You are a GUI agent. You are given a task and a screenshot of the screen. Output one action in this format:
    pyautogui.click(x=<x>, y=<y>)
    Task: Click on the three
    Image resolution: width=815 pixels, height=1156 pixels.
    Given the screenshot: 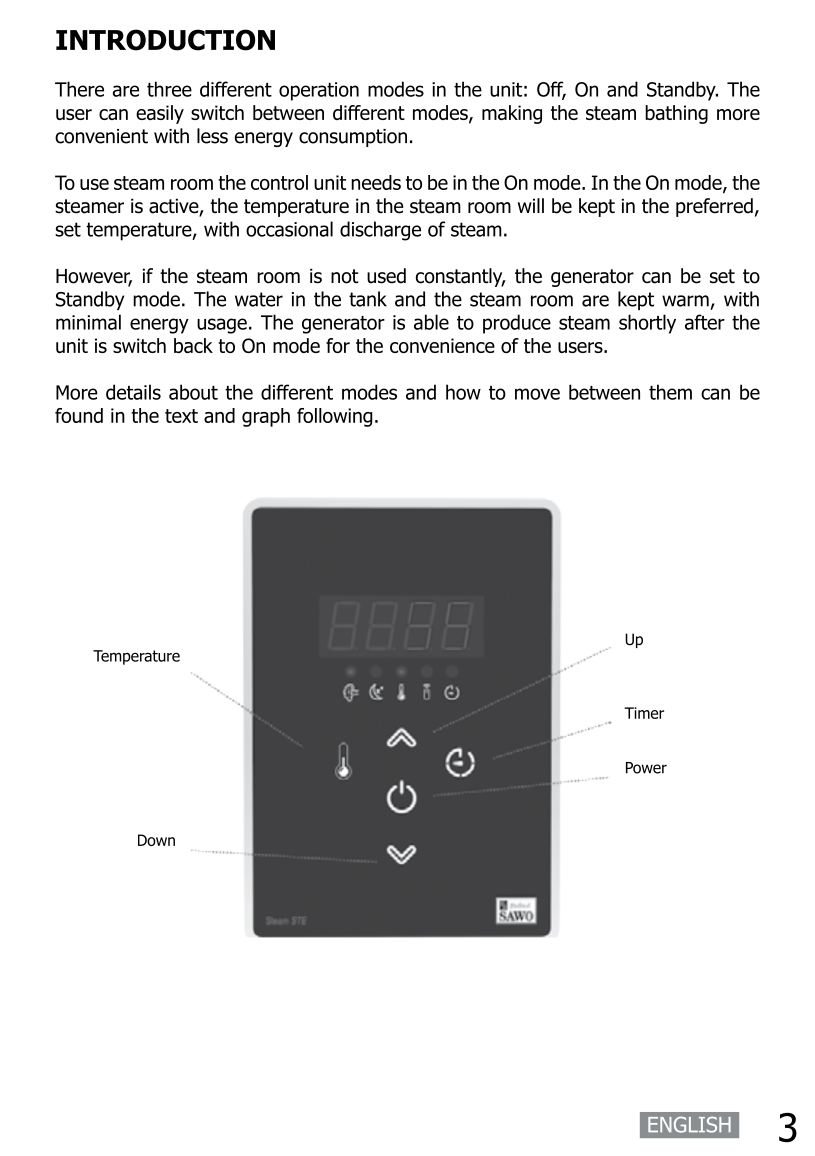 What is the action you would take?
    pyautogui.click(x=169, y=89)
